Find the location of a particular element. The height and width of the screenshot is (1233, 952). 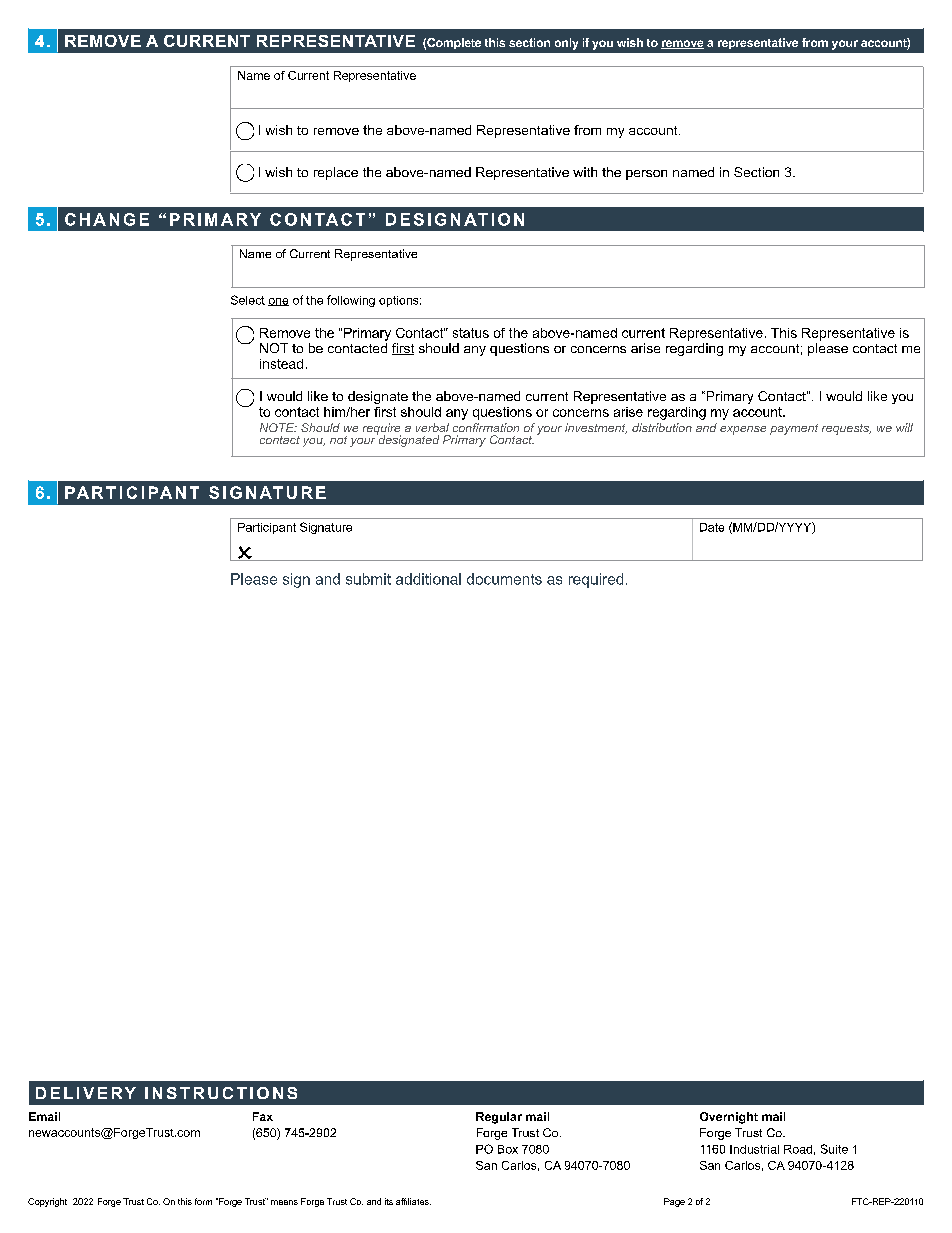

payment is located at coordinates (794, 429).
